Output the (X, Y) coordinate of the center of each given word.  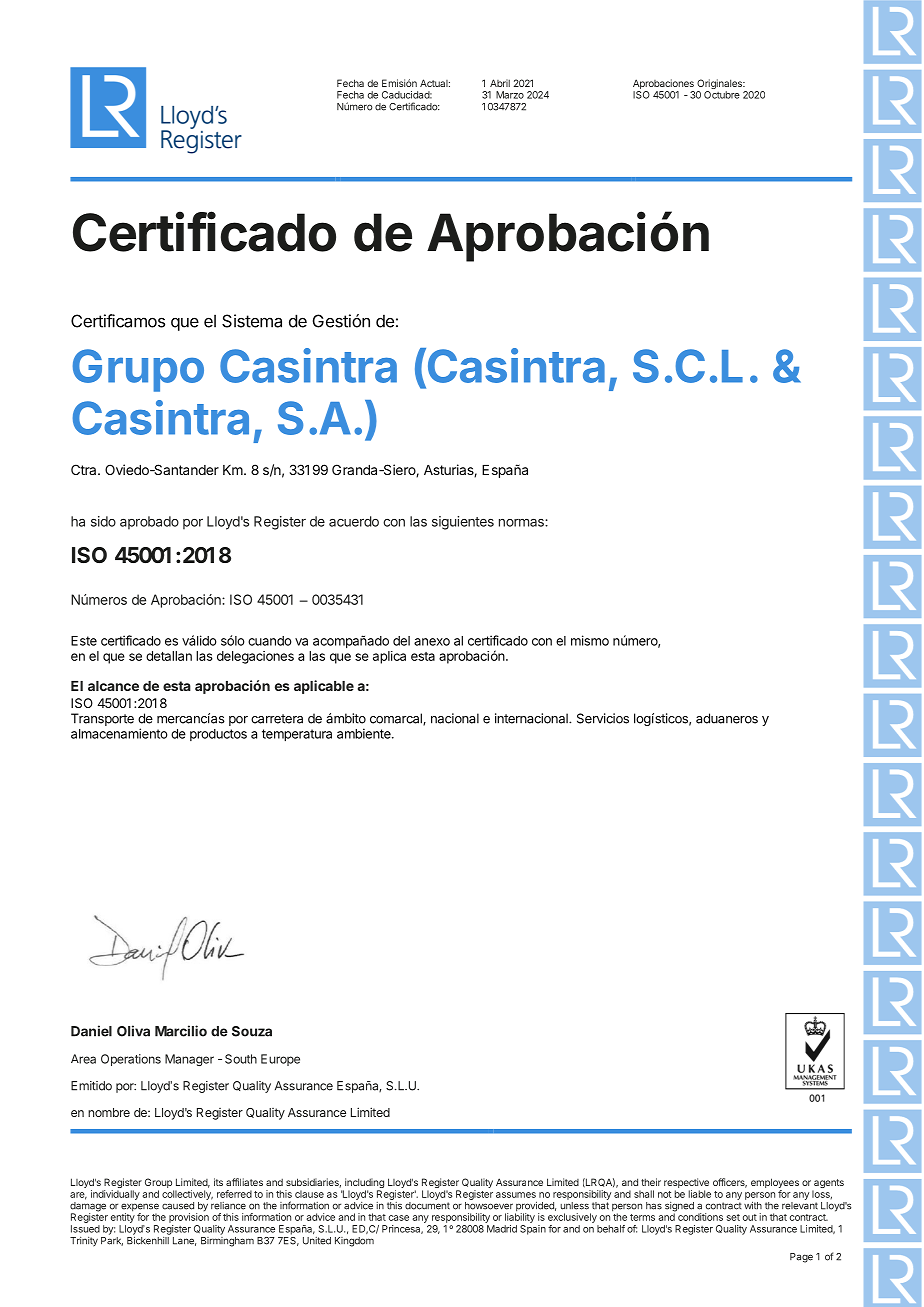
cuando (270, 641)
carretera (277, 719)
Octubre (722, 95)
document (427, 1206)
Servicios (603, 718)
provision (189, 1217)
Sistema (252, 321)
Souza (252, 1031)
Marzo (510, 95)
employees (775, 1184)
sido (103, 521)
